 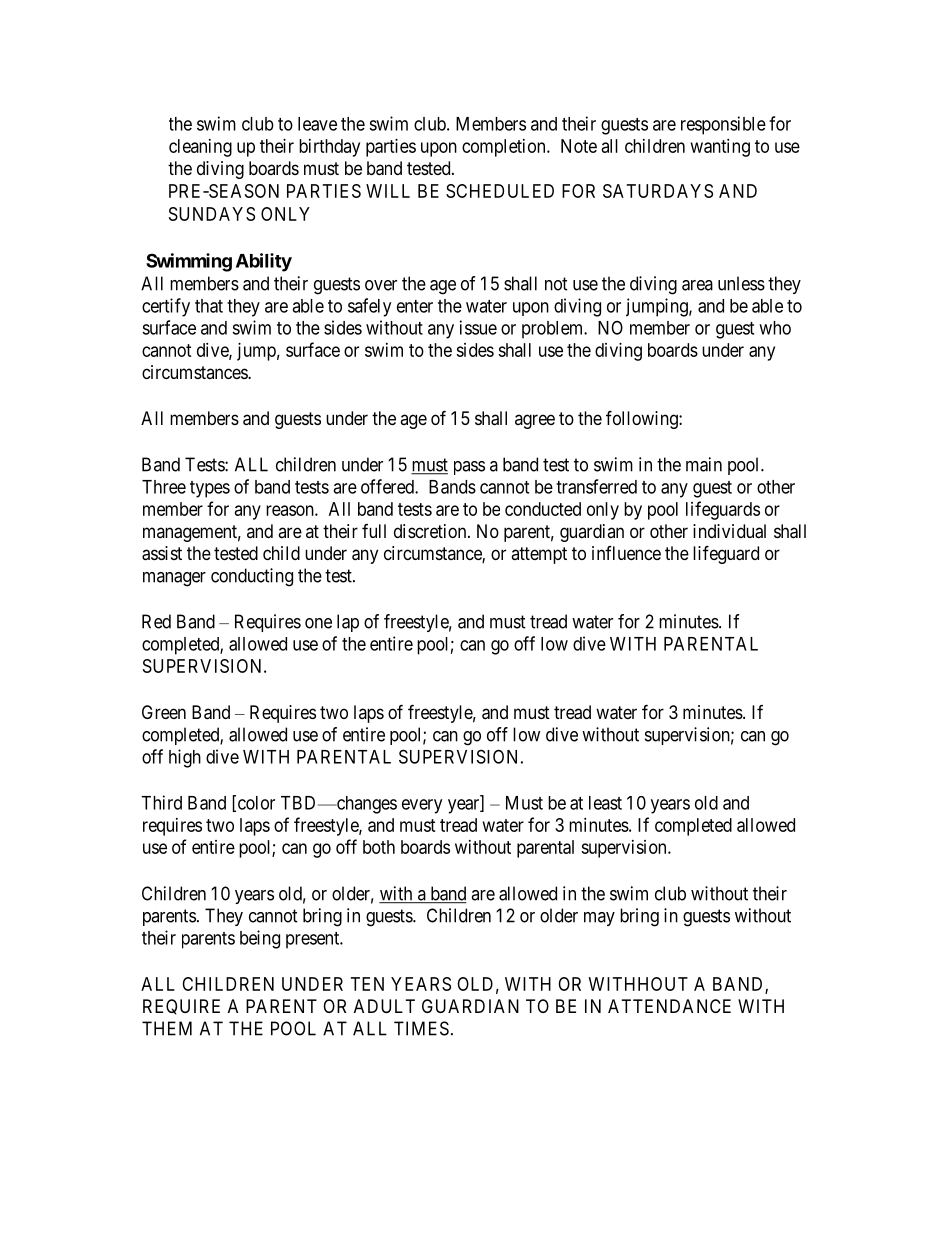 What do you see at coordinates (210, 489) in the screenshot?
I see `types` at bounding box center [210, 489].
